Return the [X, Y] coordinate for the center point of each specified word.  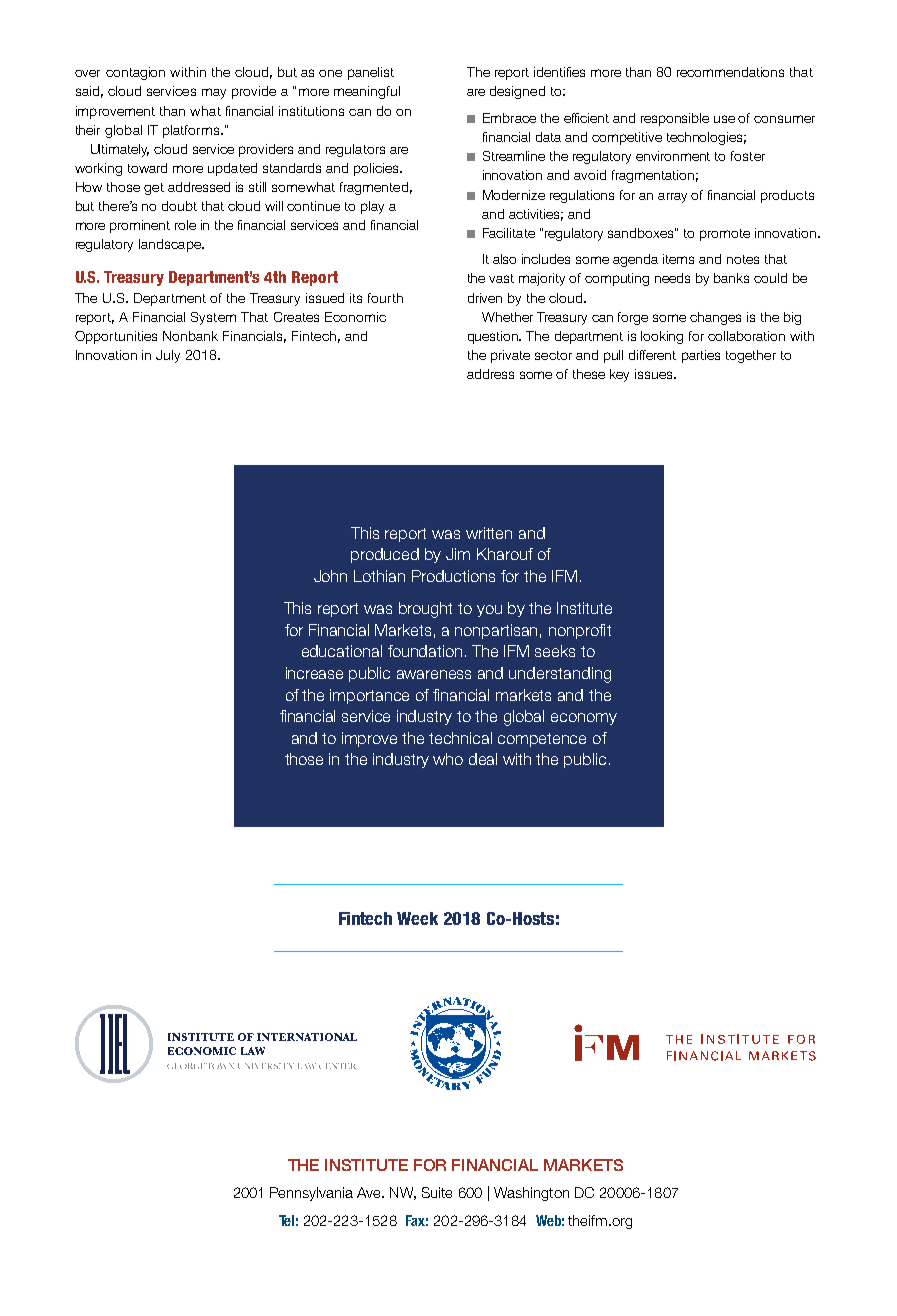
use [724, 119]
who [448, 759]
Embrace [509, 118]
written [489, 533]
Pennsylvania [311, 1194]
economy [584, 719]
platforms [192, 131]
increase [314, 673]
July [168, 356]
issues [655, 374]
